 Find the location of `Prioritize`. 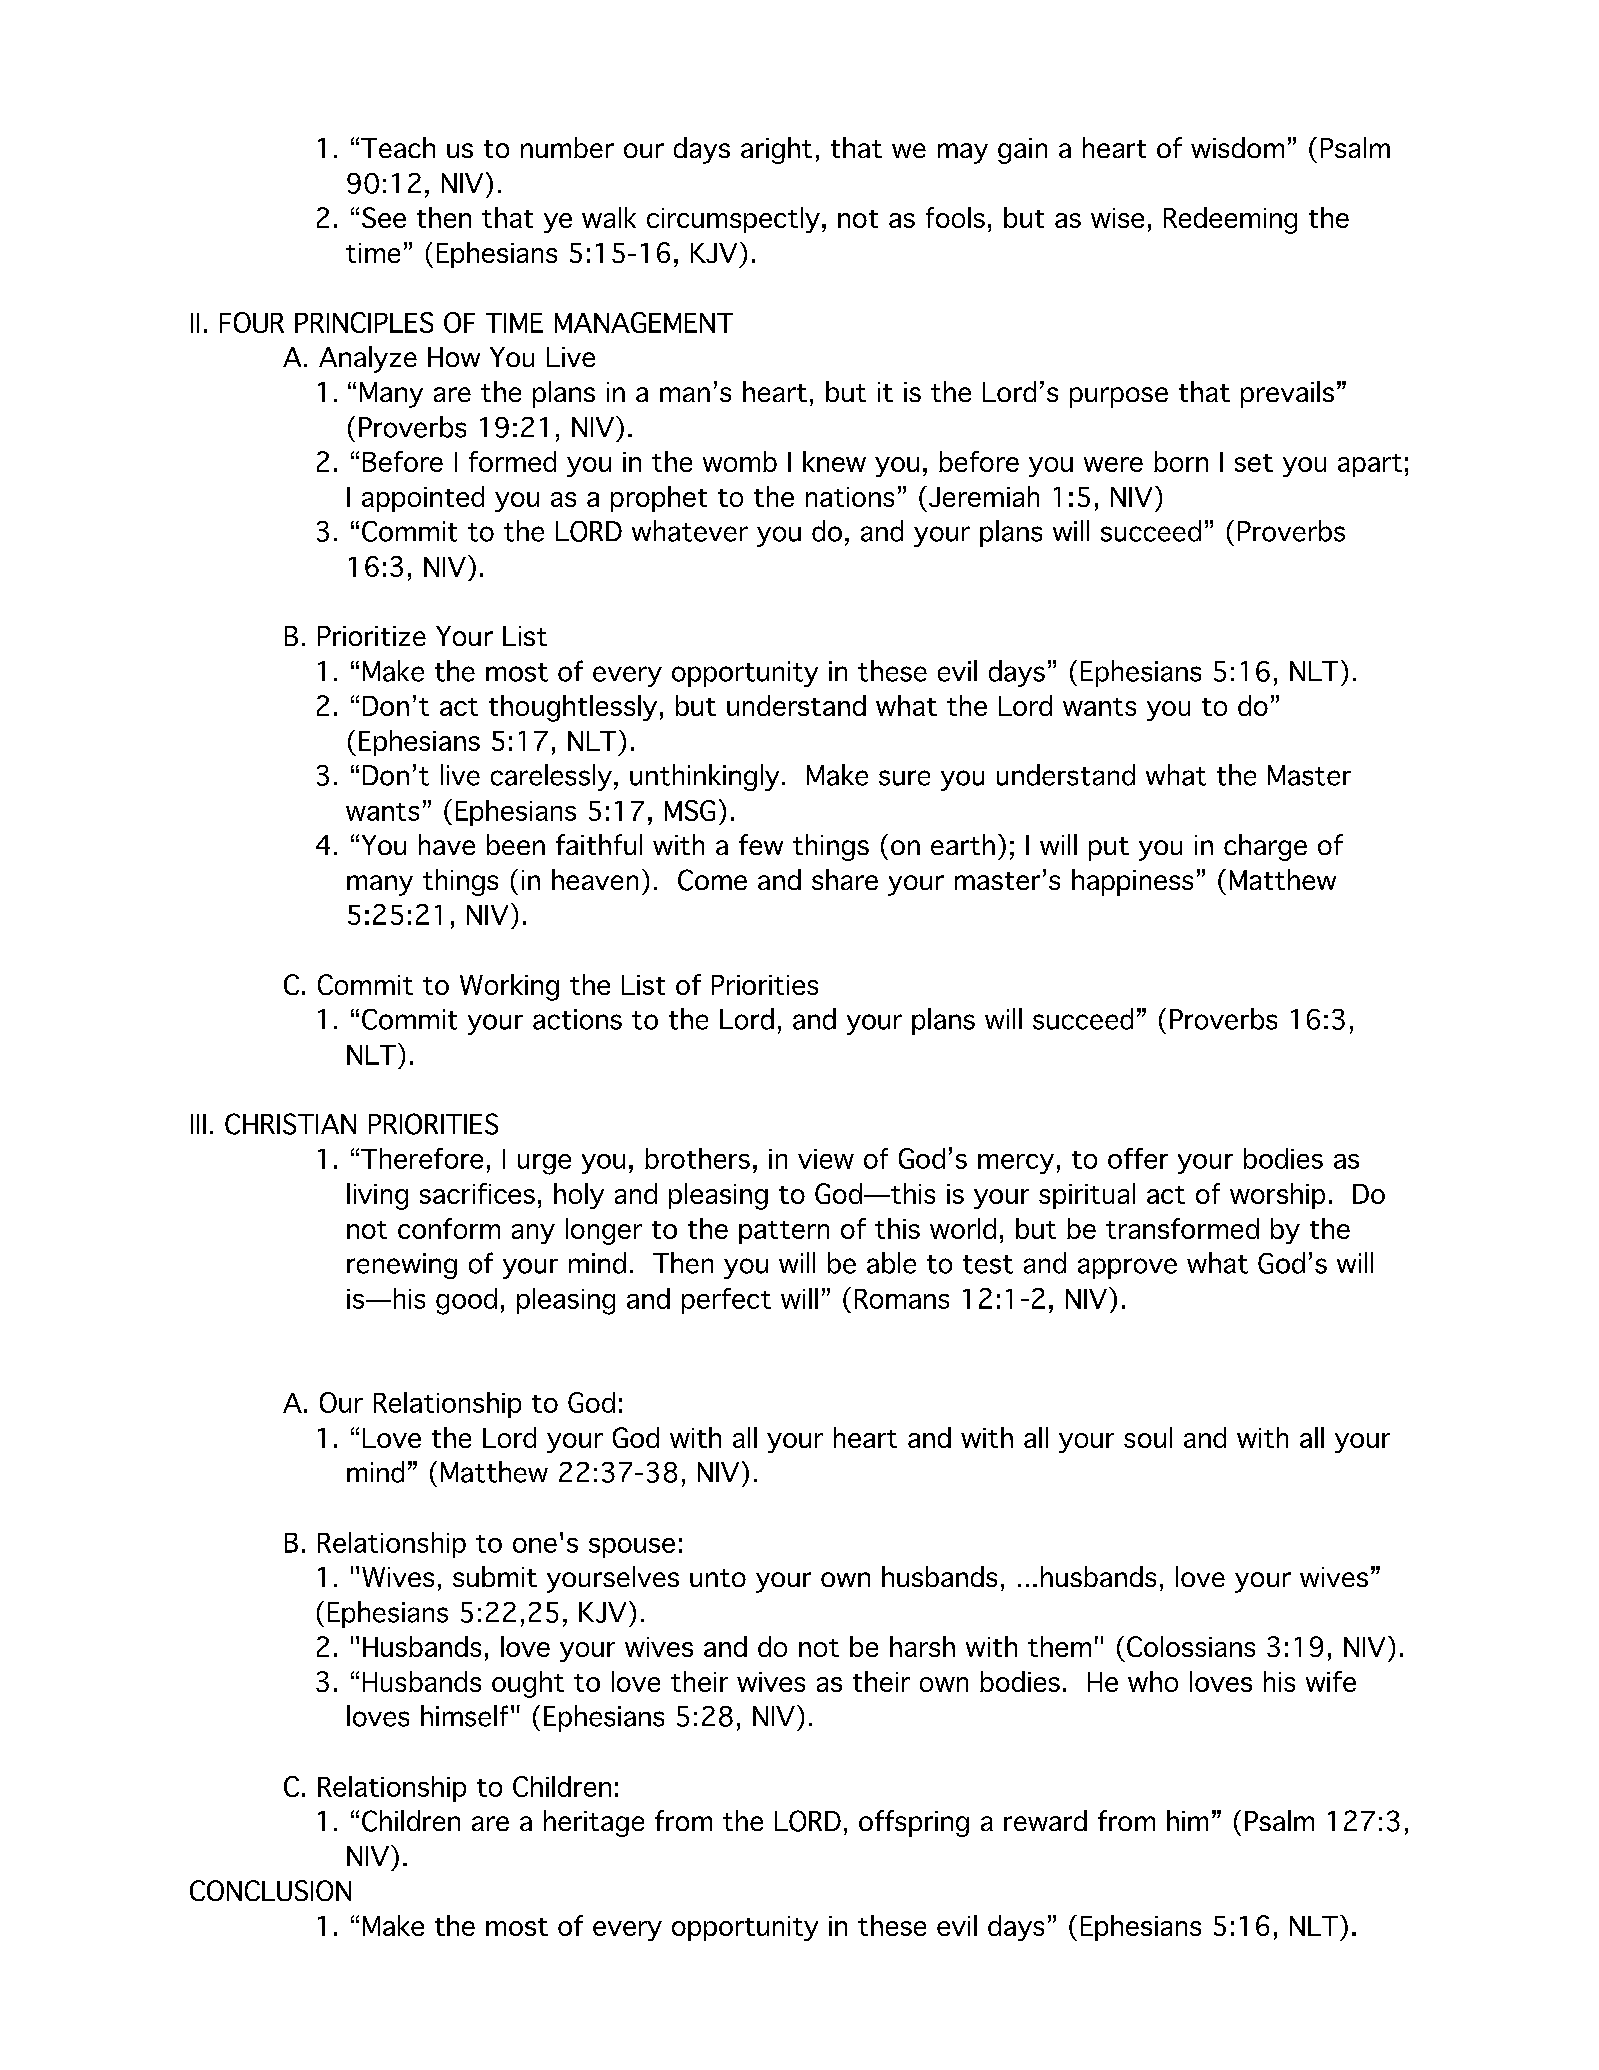

Prioritize is located at coordinates (372, 636).
